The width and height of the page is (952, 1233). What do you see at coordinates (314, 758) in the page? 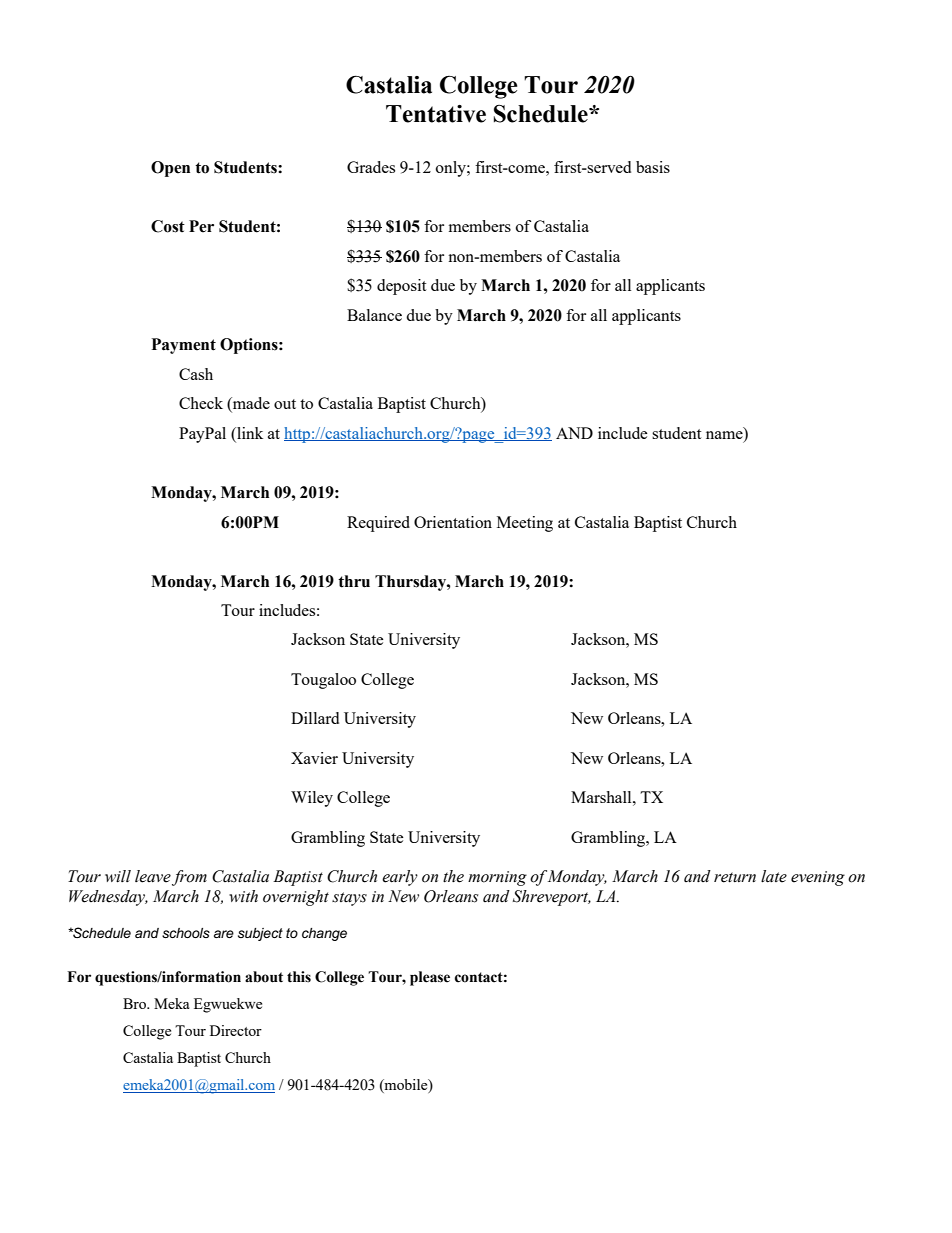
I see `Xavier` at bounding box center [314, 758].
